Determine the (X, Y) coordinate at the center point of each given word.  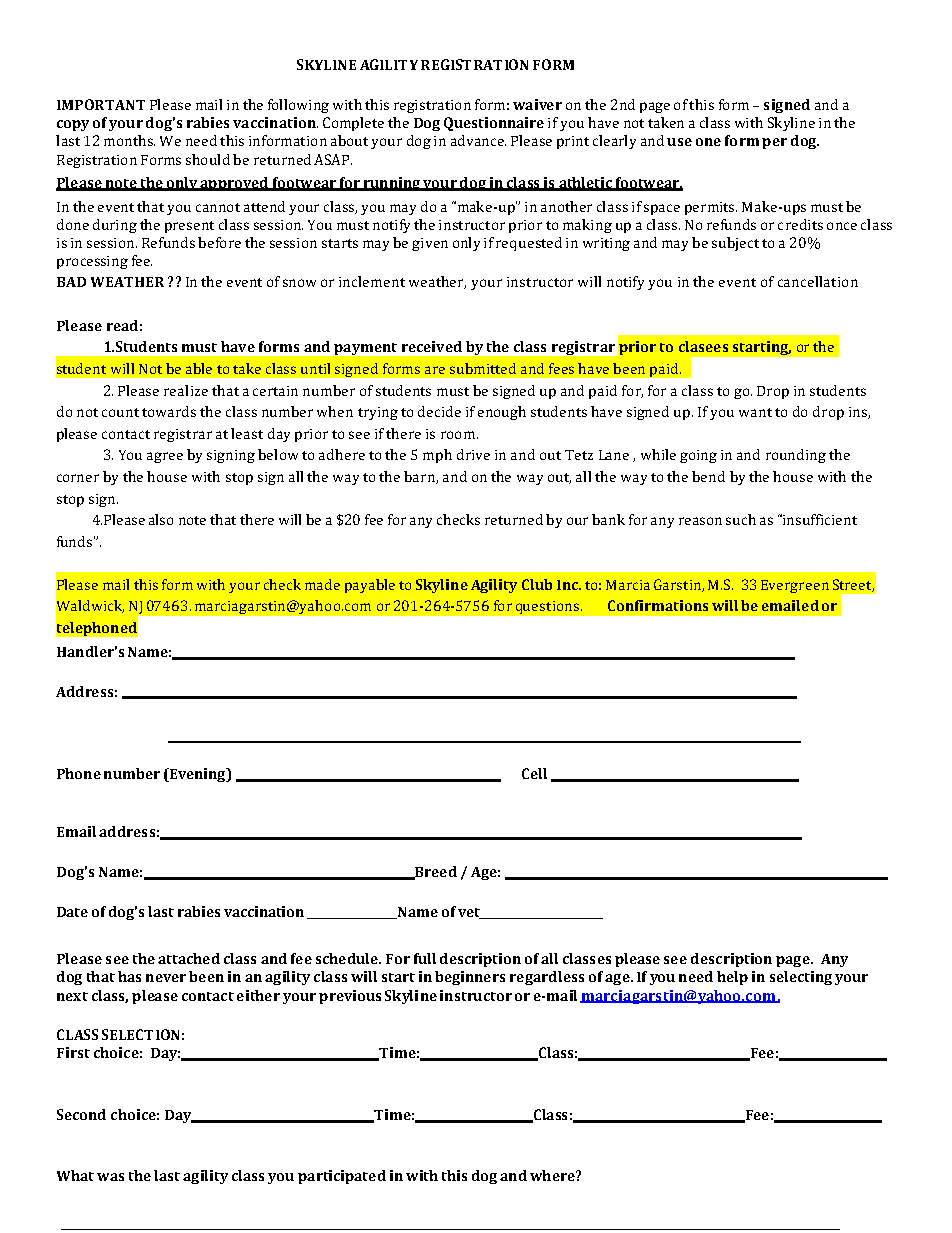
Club (537, 584)
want (755, 412)
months (129, 140)
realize (186, 390)
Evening (197, 775)
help (732, 978)
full (425, 958)
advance (478, 140)
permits (711, 208)
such (741, 519)
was (110, 1177)
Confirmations (658, 605)
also (161, 519)
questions (547, 607)
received (432, 346)
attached (189, 958)
